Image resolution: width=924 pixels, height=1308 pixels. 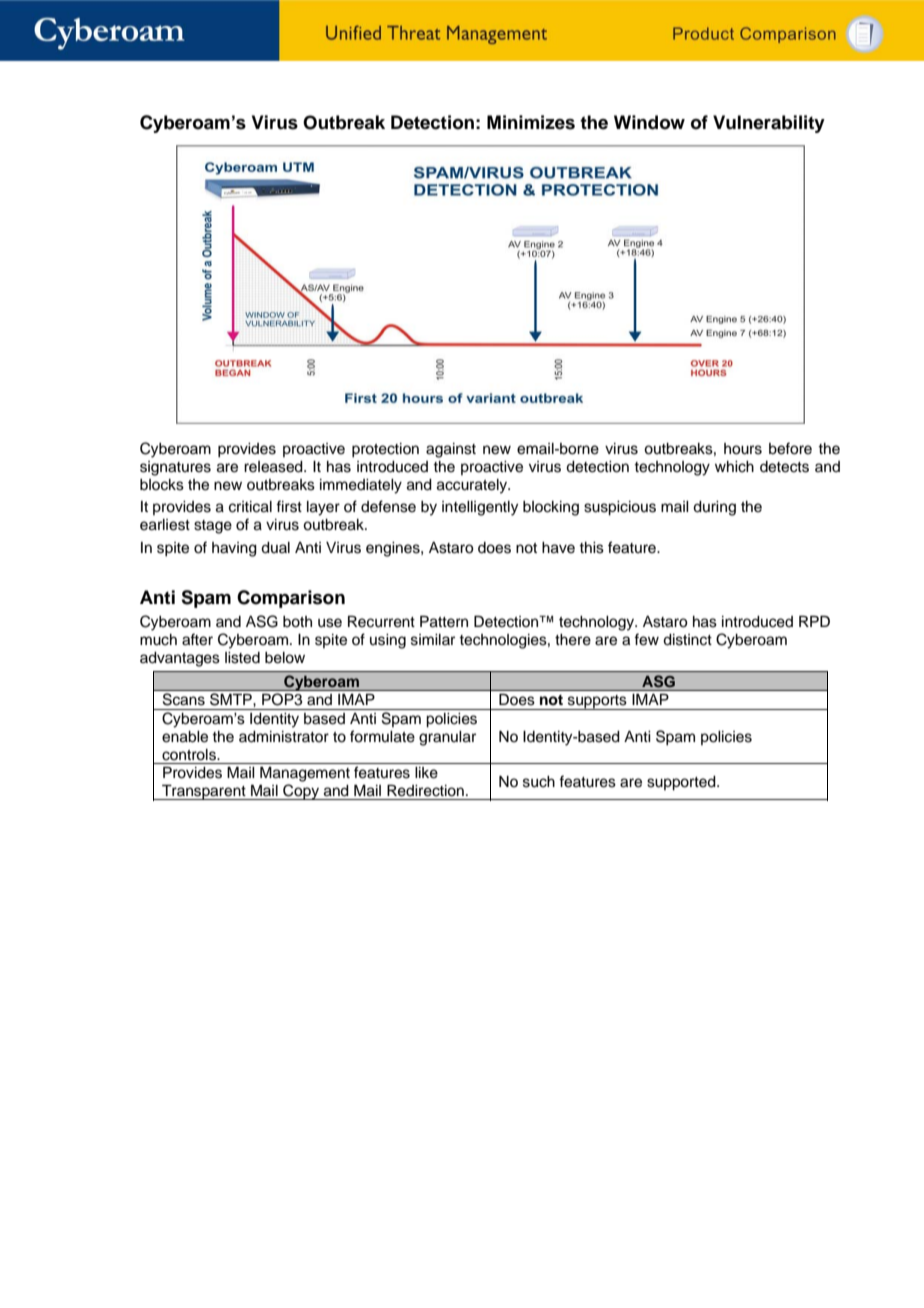 What do you see at coordinates (714, 508) in the page?
I see `during` at bounding box center [714, 508].
